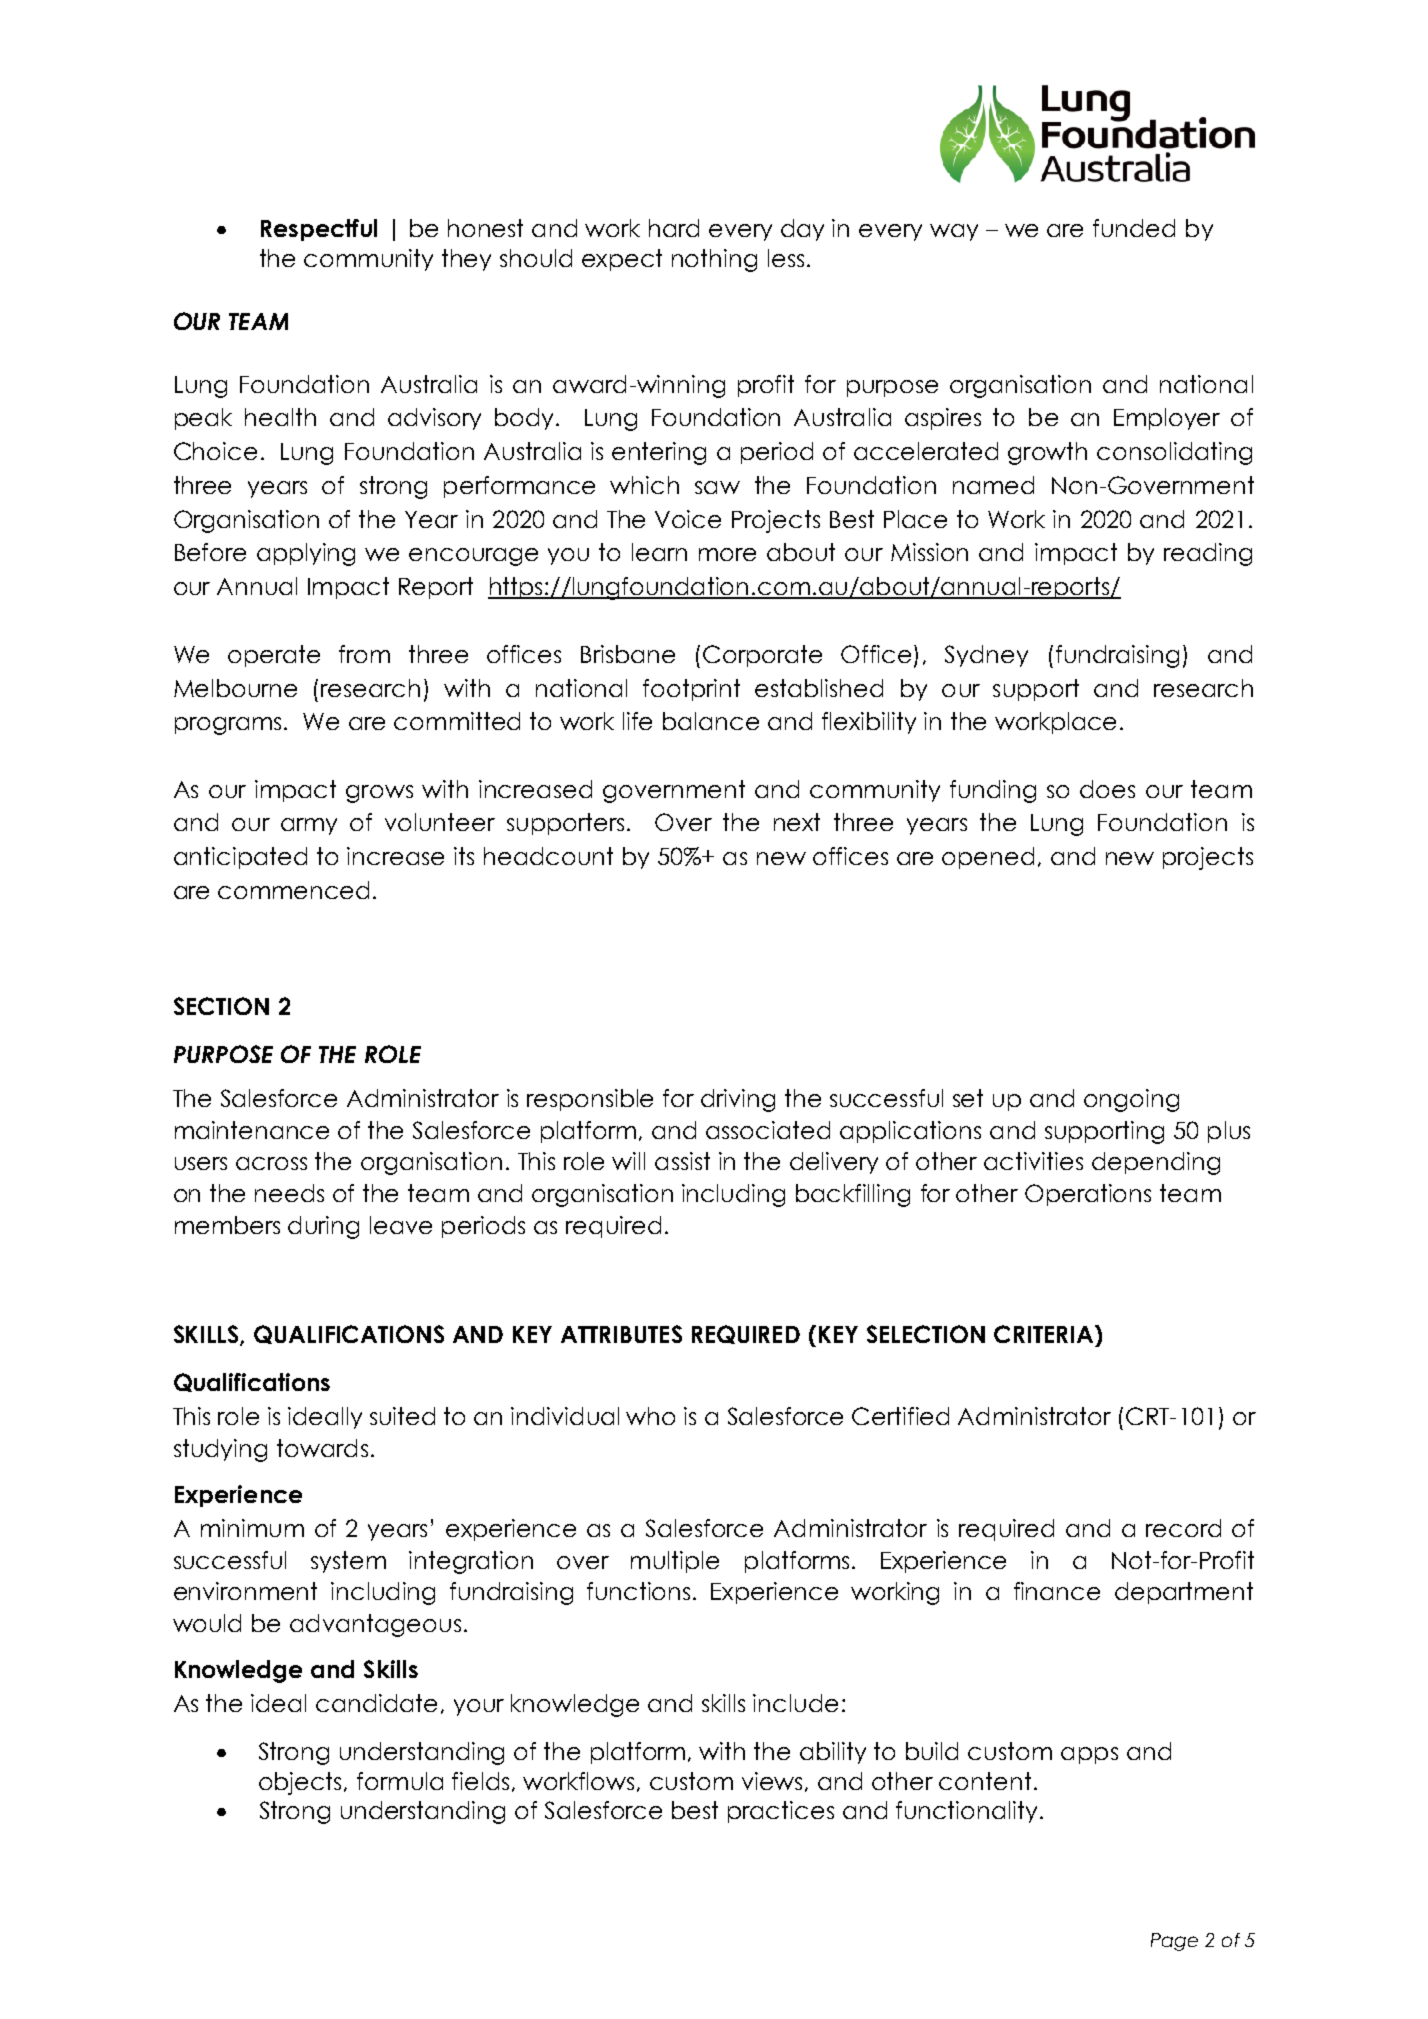  I want to click on ATTRIBUTES, so click(621, 1334).
